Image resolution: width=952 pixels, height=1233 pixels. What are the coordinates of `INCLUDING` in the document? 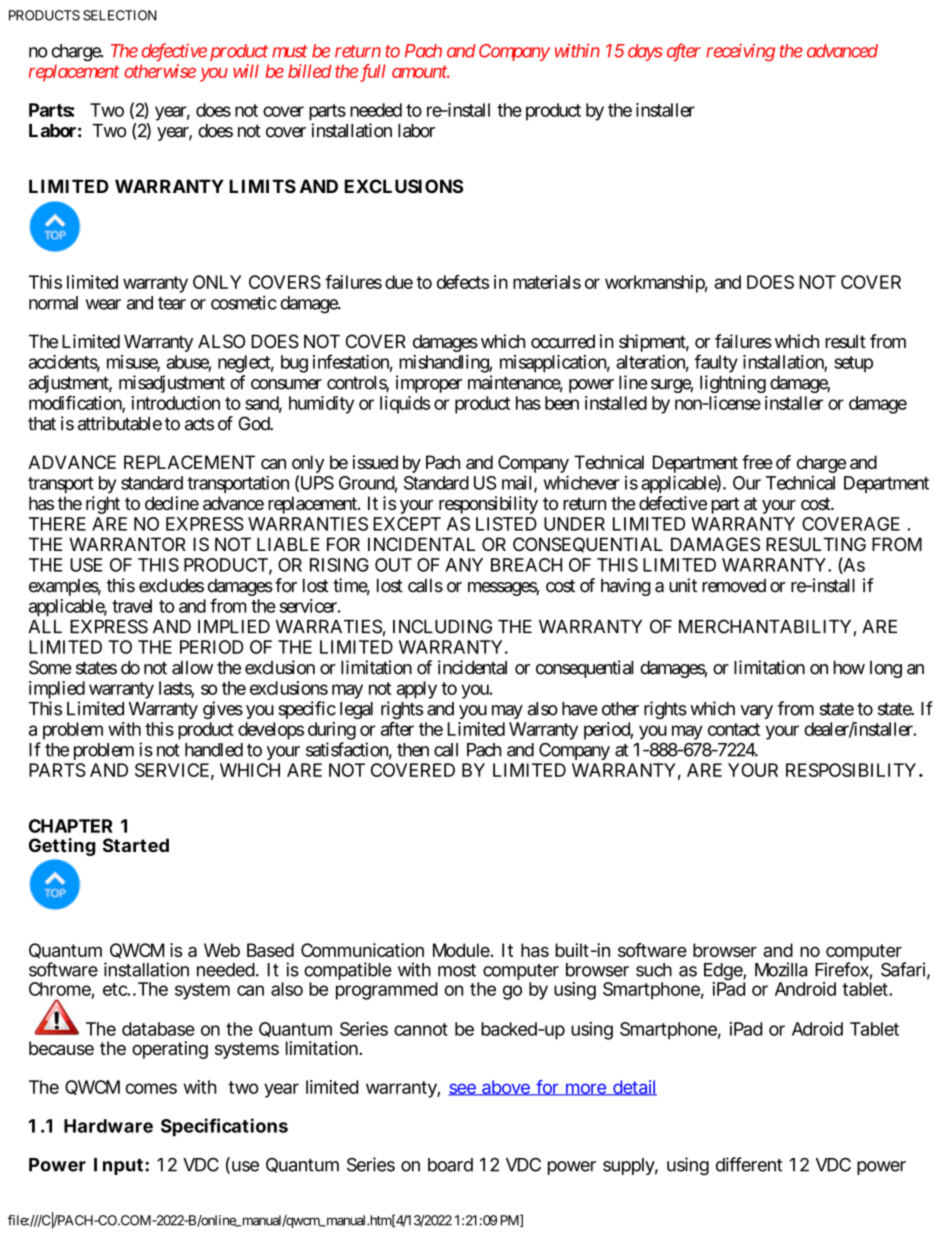 It's located at (442, 626).
